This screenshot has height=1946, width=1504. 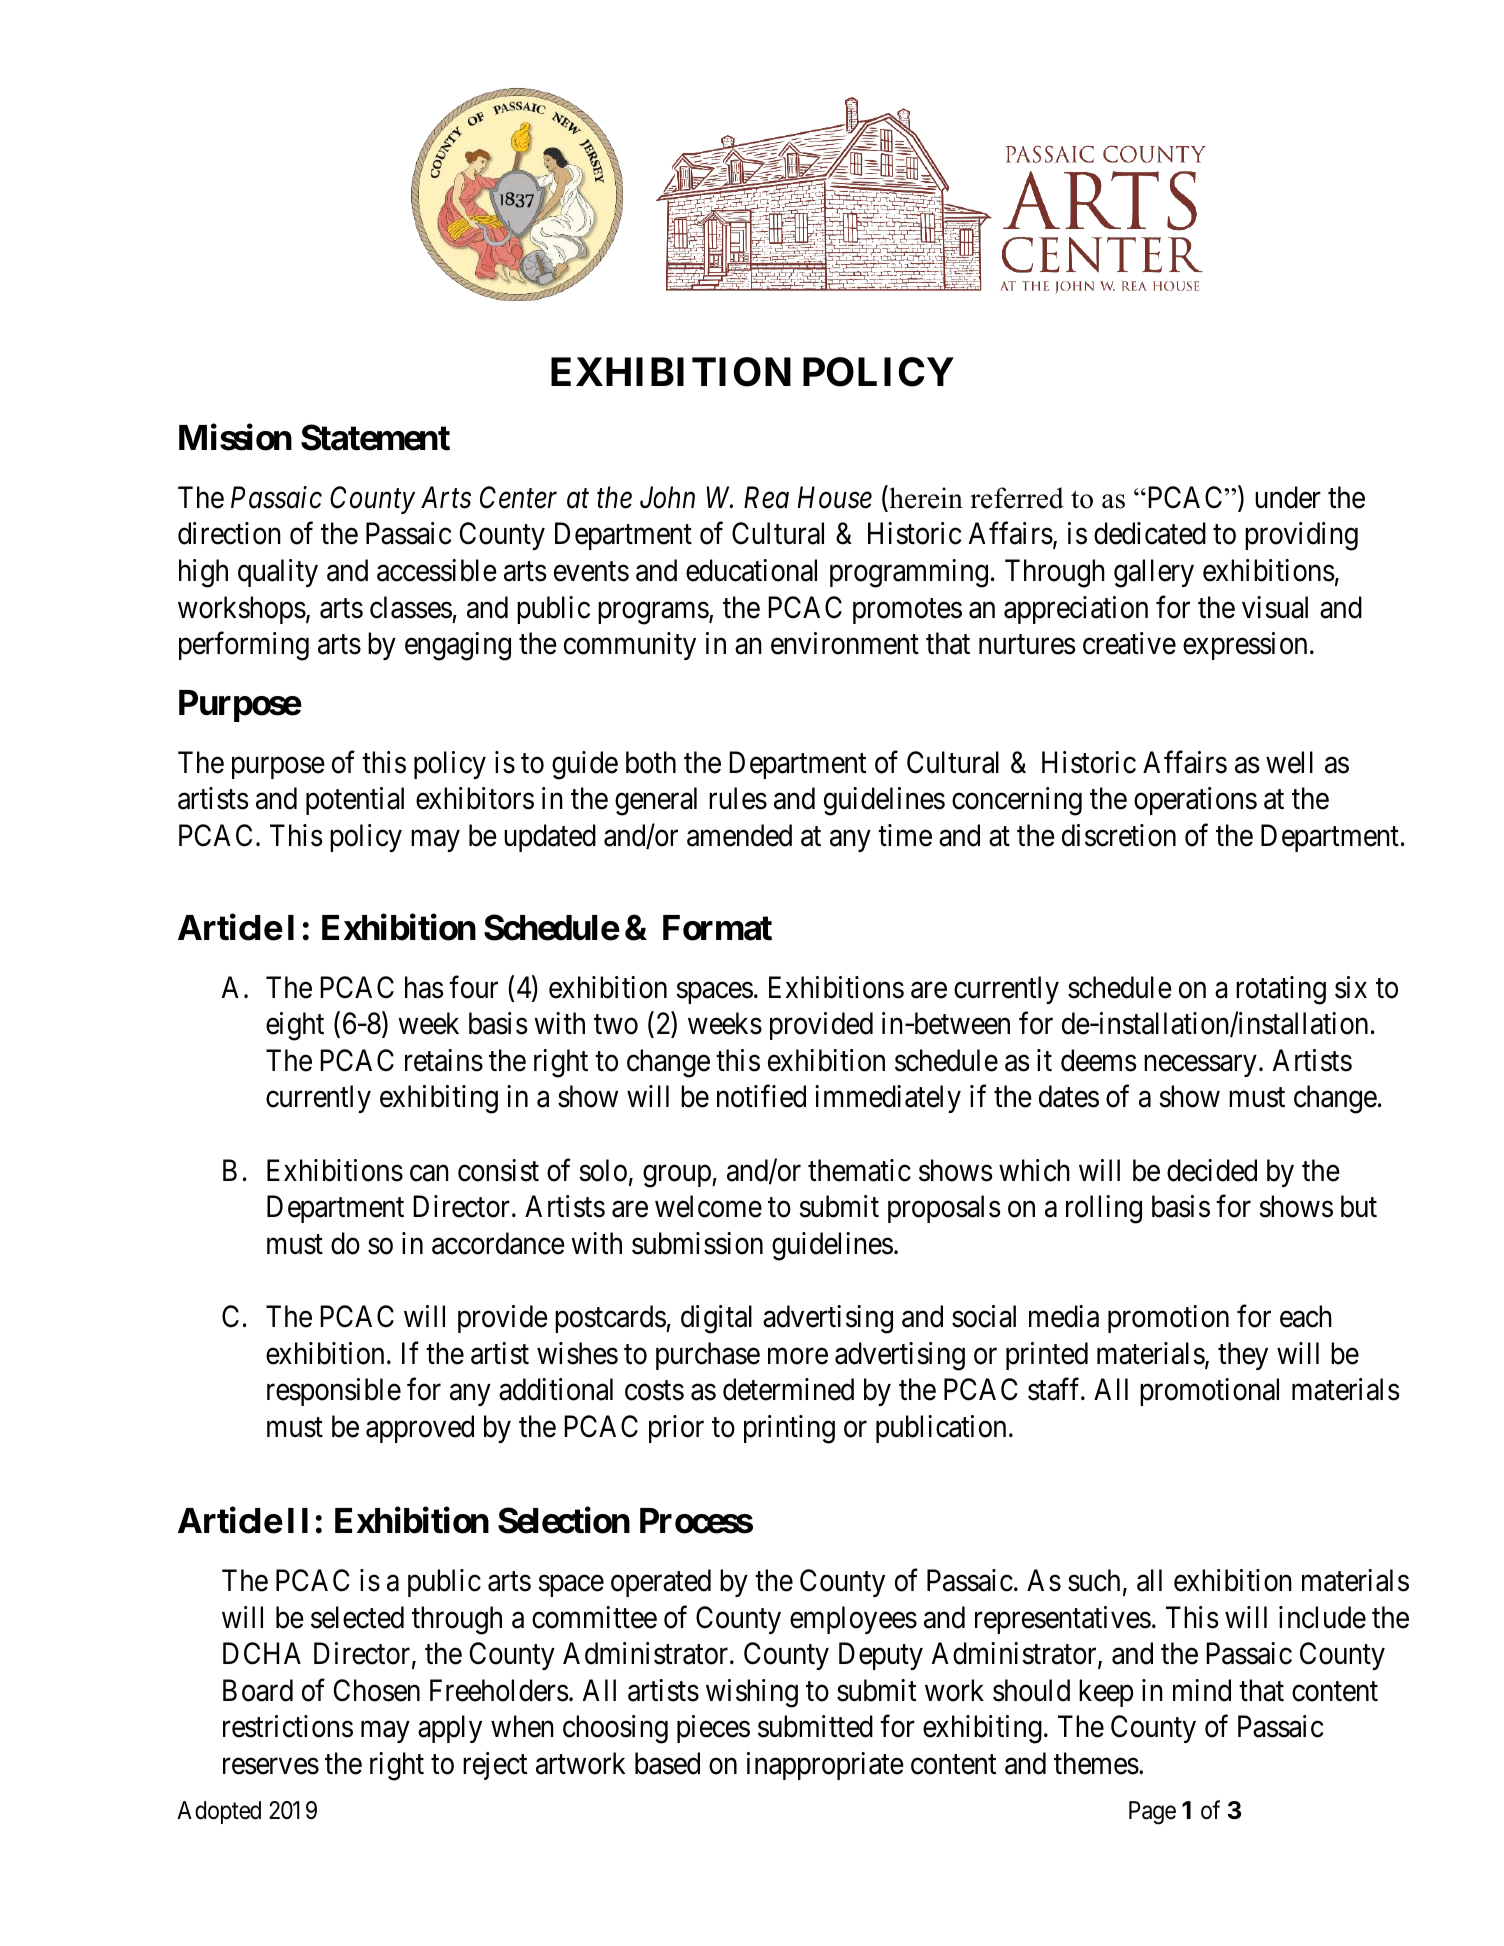 I want to click on House, so click(x=835, y=498).
